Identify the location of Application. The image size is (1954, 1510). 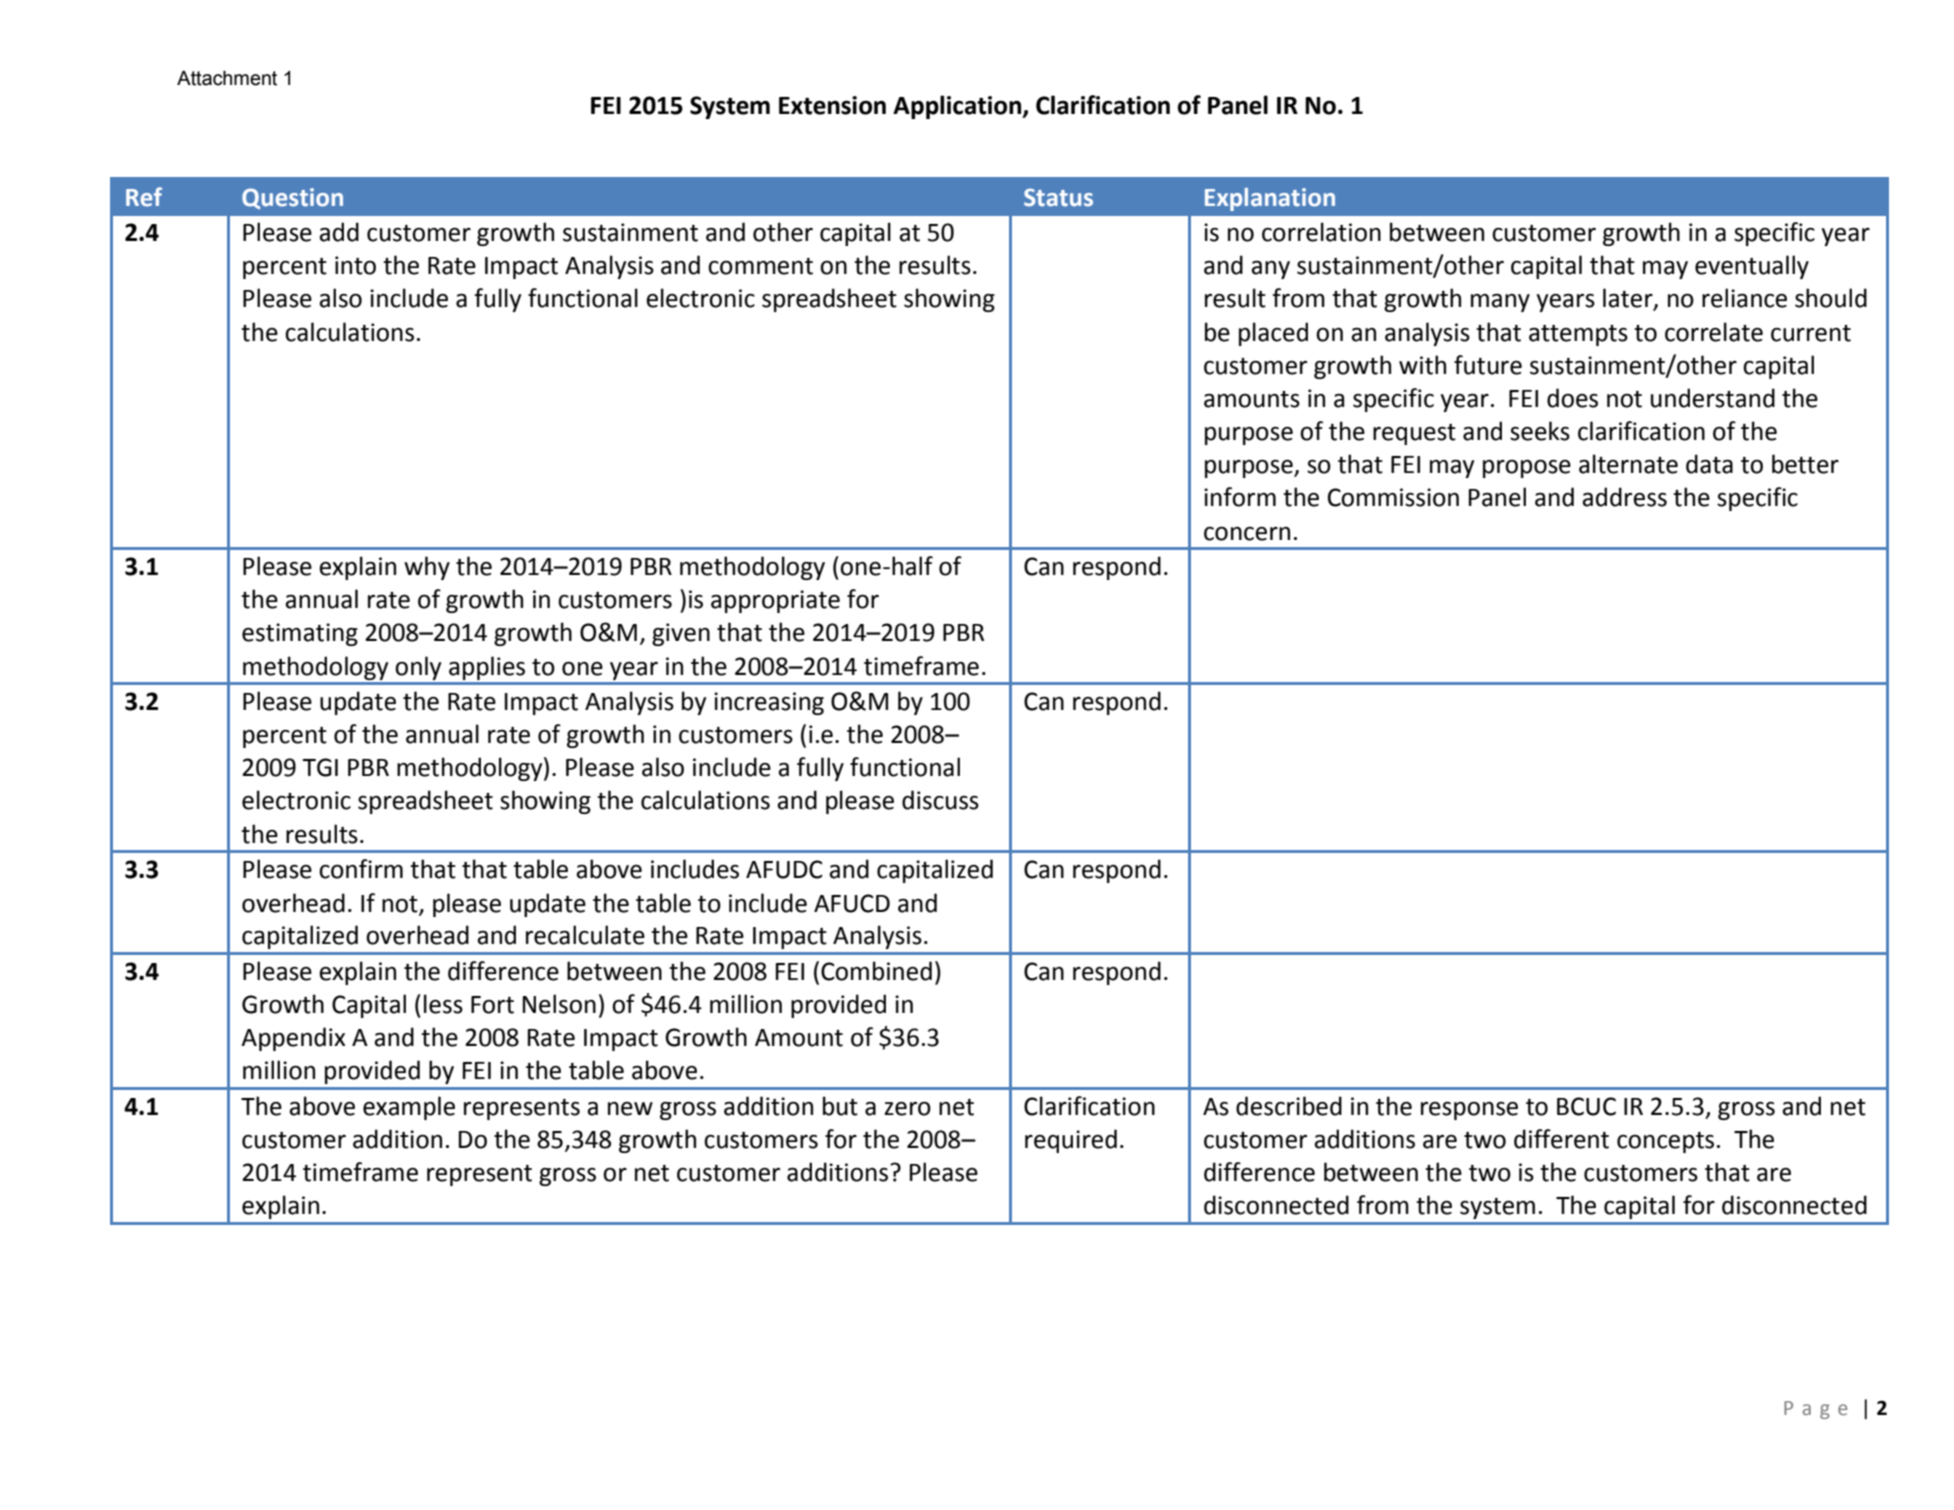
(958, 107).
